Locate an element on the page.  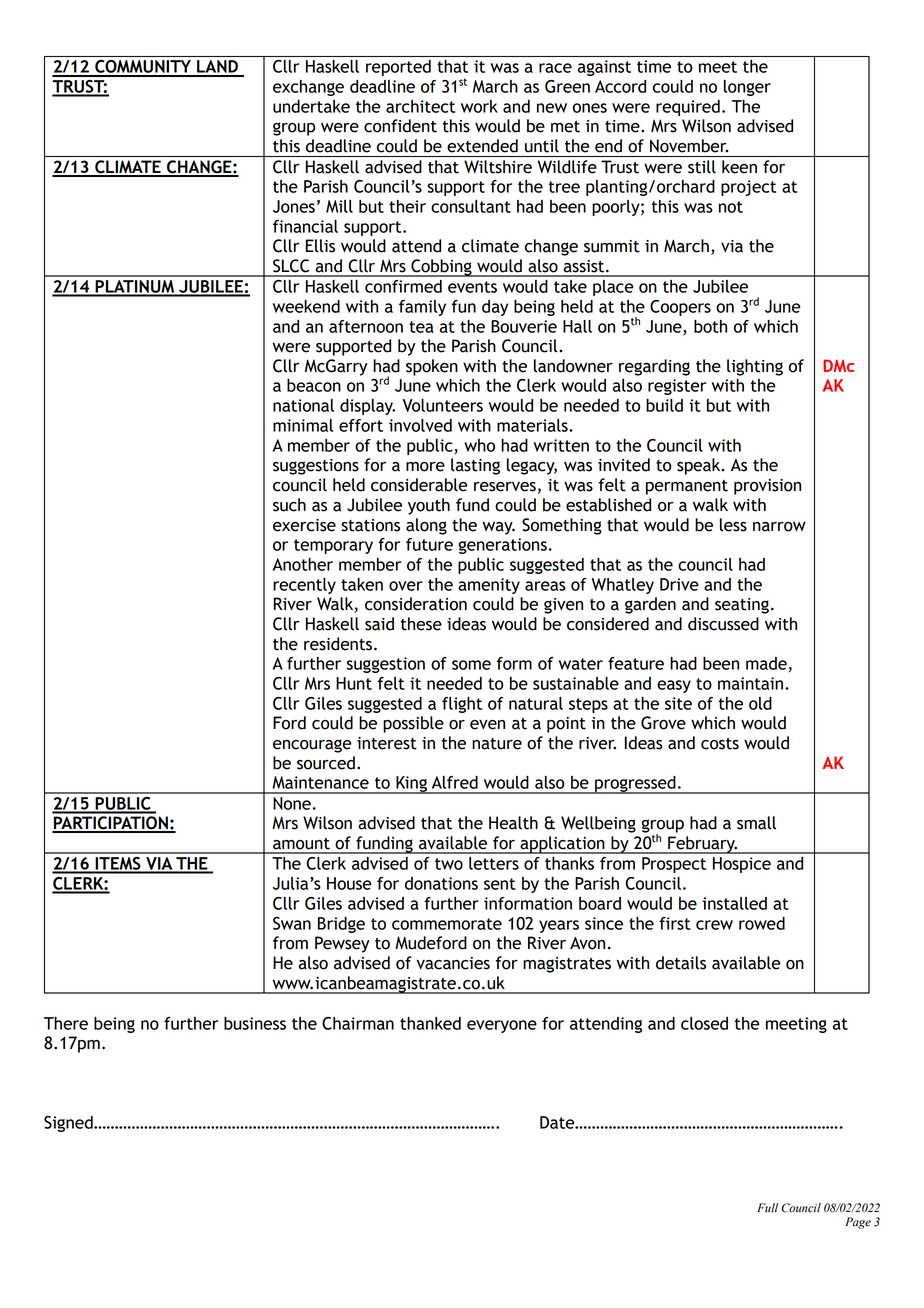
work is located at coordinates (479, 106).
